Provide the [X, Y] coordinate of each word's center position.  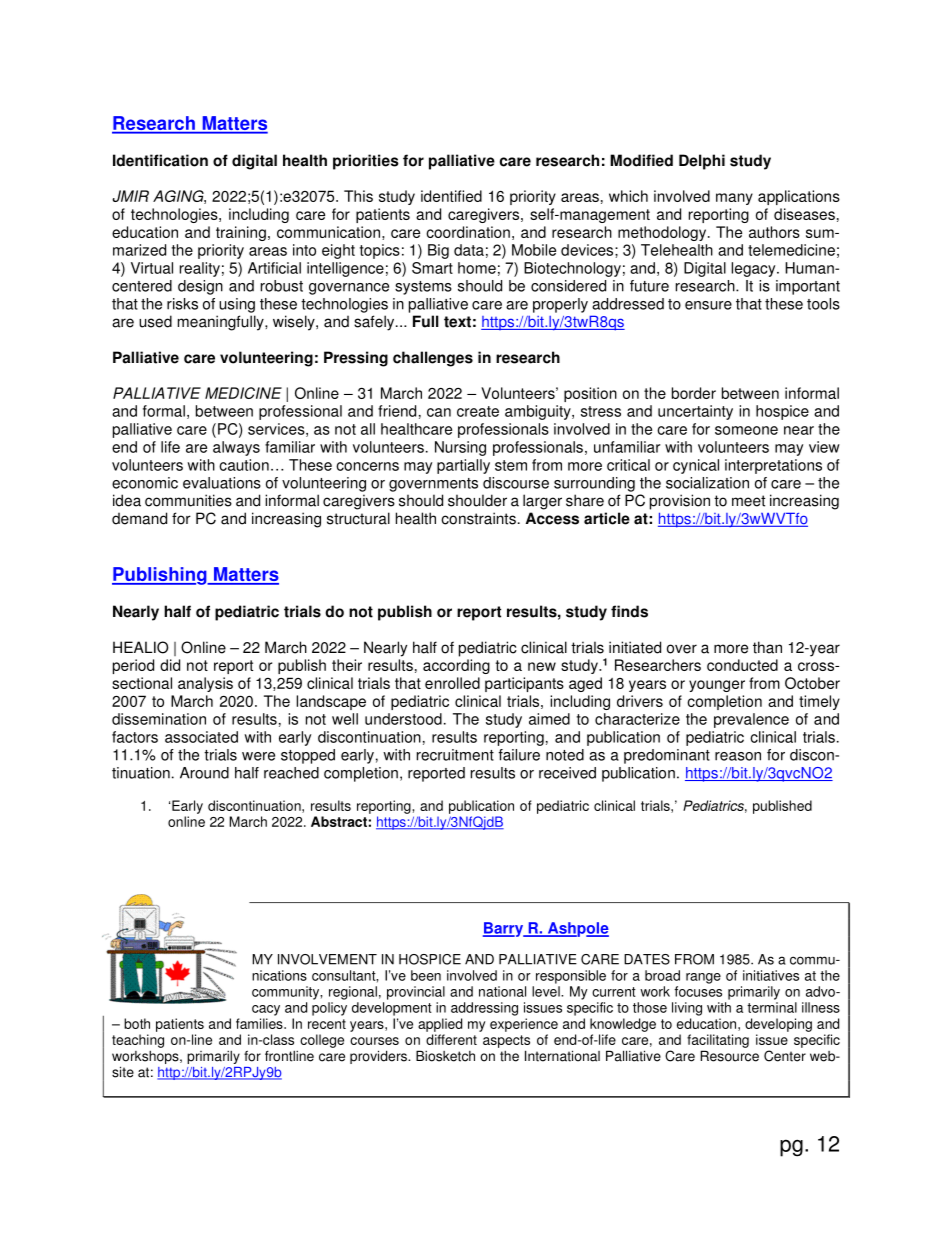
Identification [160, 160]
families [260, 1023]
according [456, 666]
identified [451, 196]
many [734, 199]
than [767, 647]
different [451, 1039]
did [170, 665]
